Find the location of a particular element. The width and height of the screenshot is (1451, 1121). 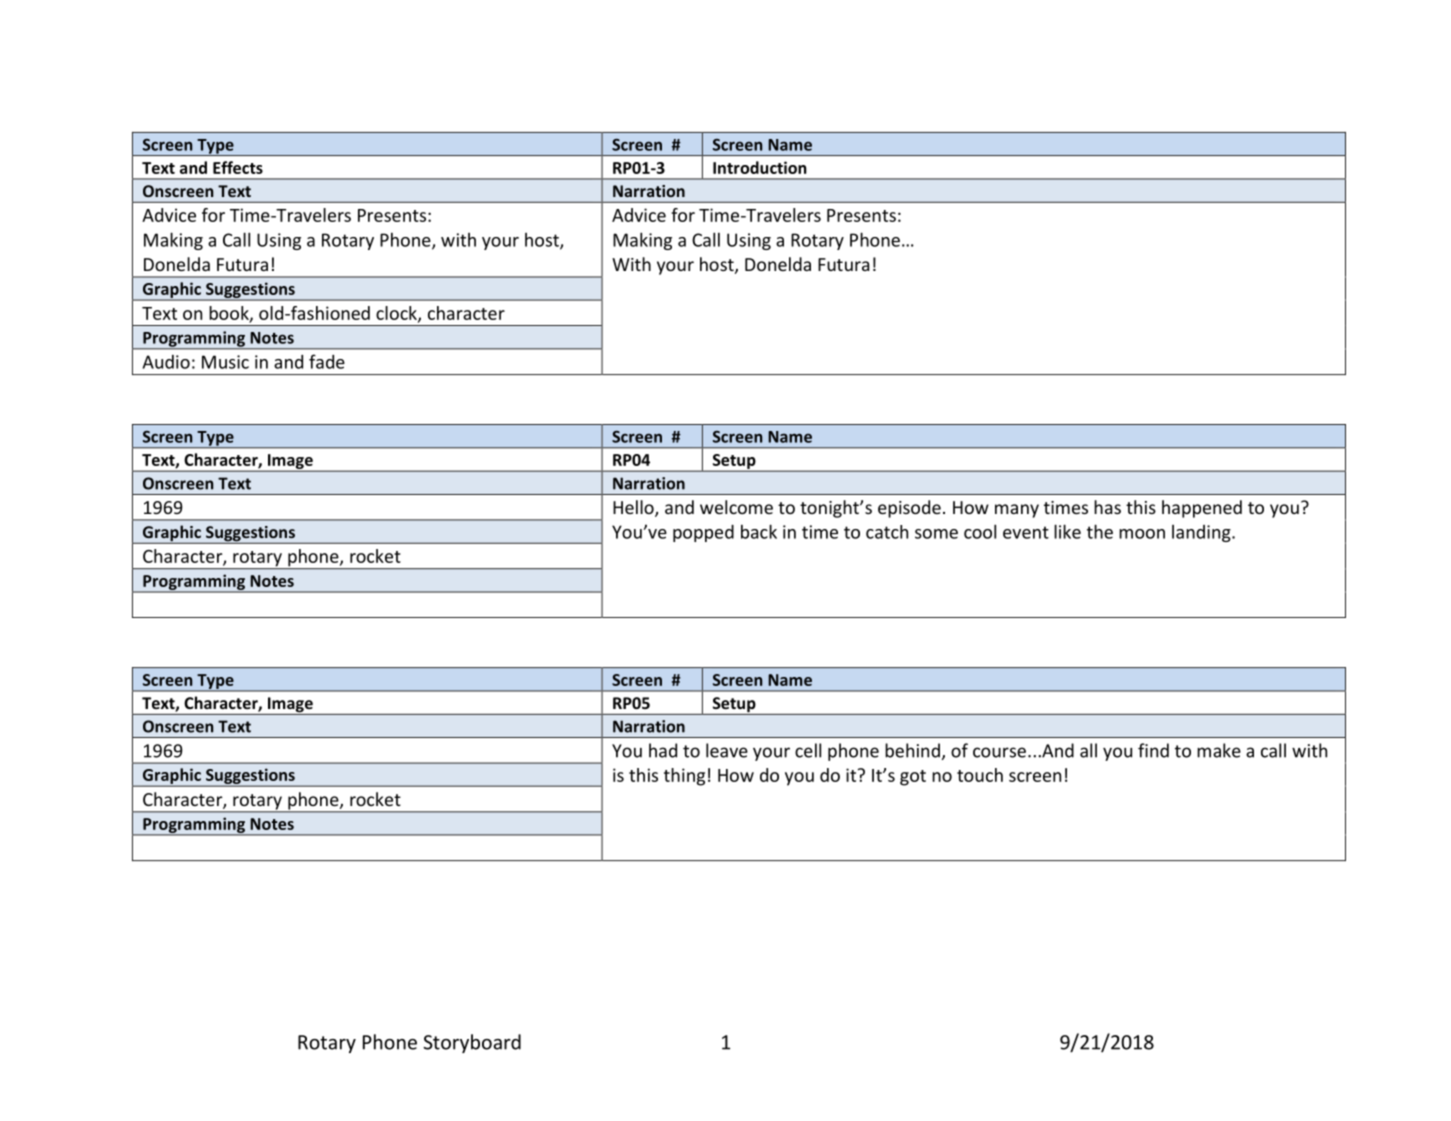

popped is located at coordinates (703, 533).
